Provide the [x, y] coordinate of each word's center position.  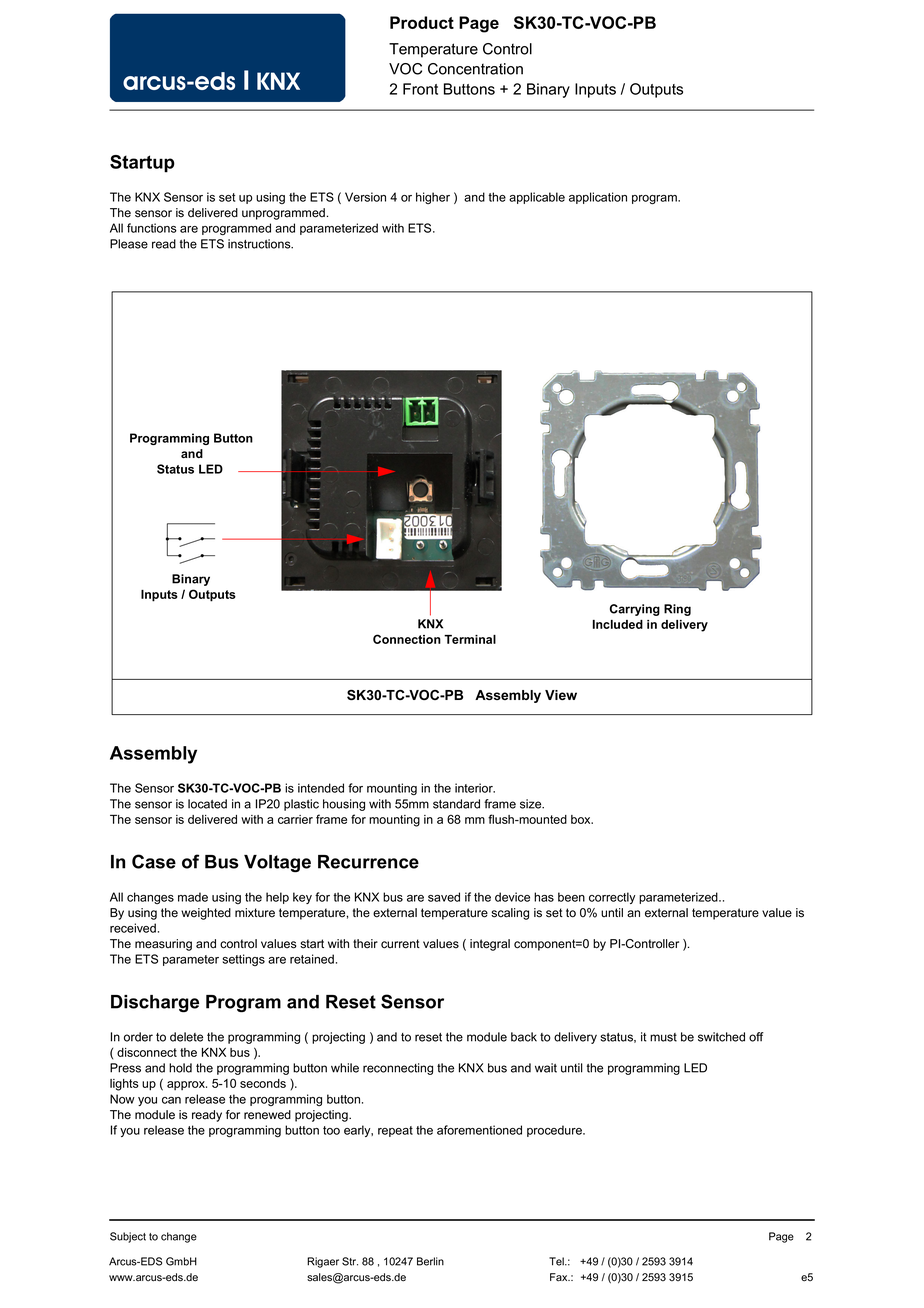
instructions [260, 244]
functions [152, 228]
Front [420, 89]
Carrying [635, 610]
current [400, 944]
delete [186, 1037]
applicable [537, 198]
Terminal [470, 639]
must [663, 1037]
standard [456, 804]
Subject [128, 1237]
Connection [407, 639]
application [598, 198]
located [207, 804]
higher [433, 198]
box [582, 819]
